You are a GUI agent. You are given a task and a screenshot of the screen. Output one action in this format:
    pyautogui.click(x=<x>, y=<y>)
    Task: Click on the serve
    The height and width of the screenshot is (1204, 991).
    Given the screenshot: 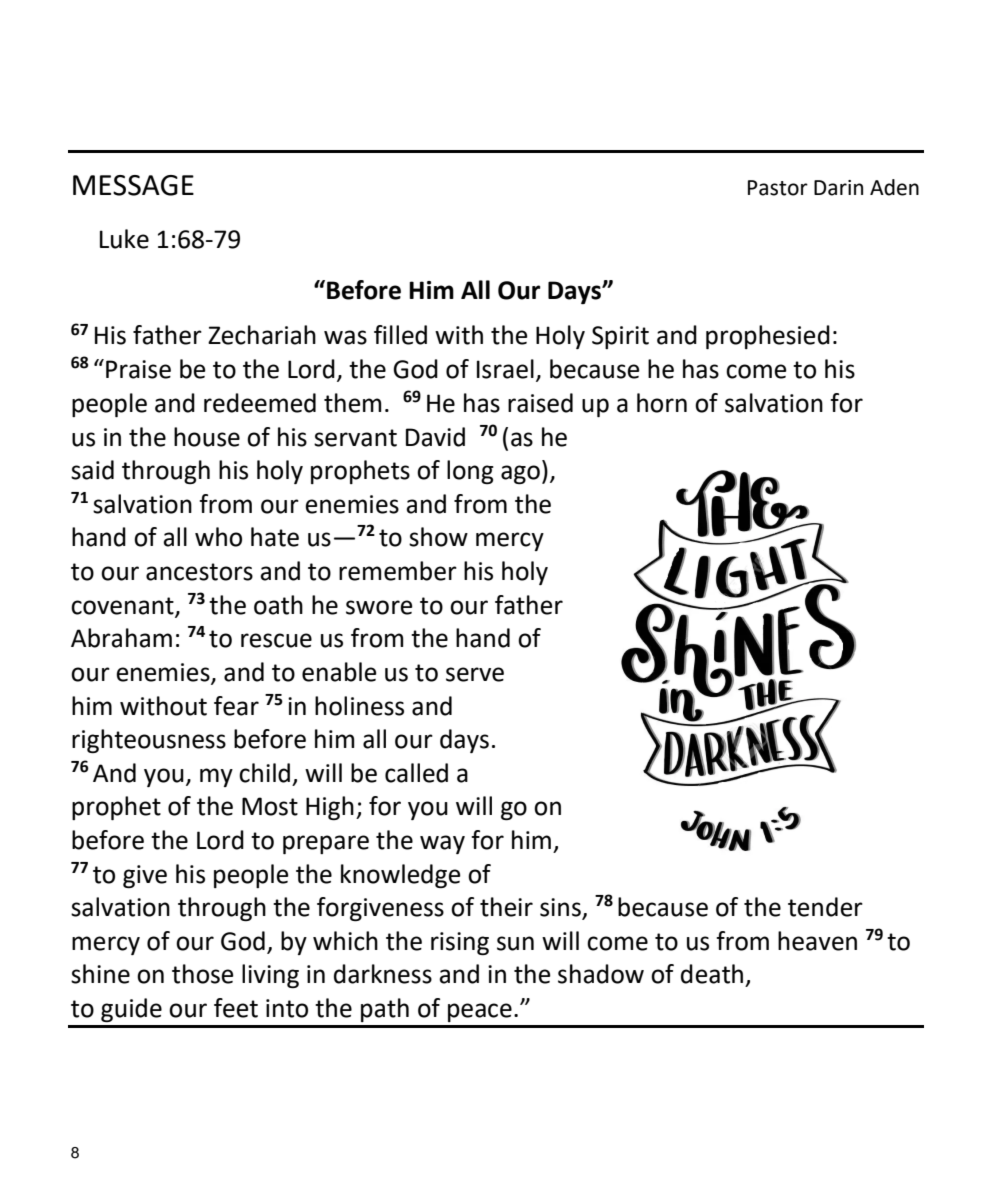 What is the action you would take?
    pyautogui.click(x=475, y=674)
